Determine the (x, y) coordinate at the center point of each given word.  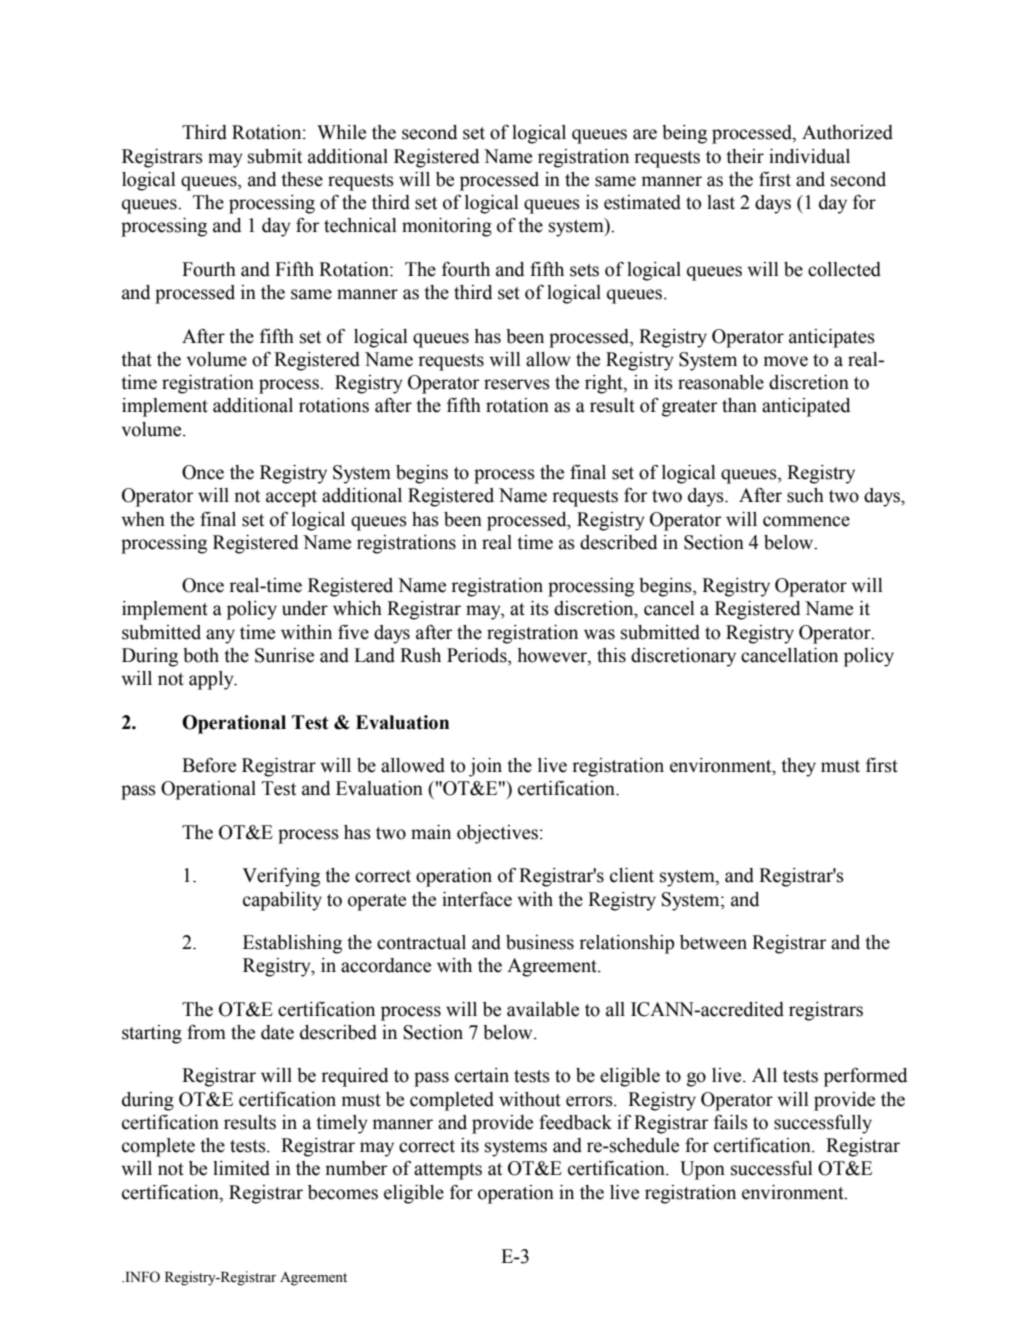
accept (291, 498)
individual (809, 156)
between (713, 942)
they (798, 767)
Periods (478, 656)
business (540, 942)
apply (212, 680)
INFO (141, 1277)
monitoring (447, 227)
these (302, 179)
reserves (517, 384)
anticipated (806, 407)
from (206, 1032)
